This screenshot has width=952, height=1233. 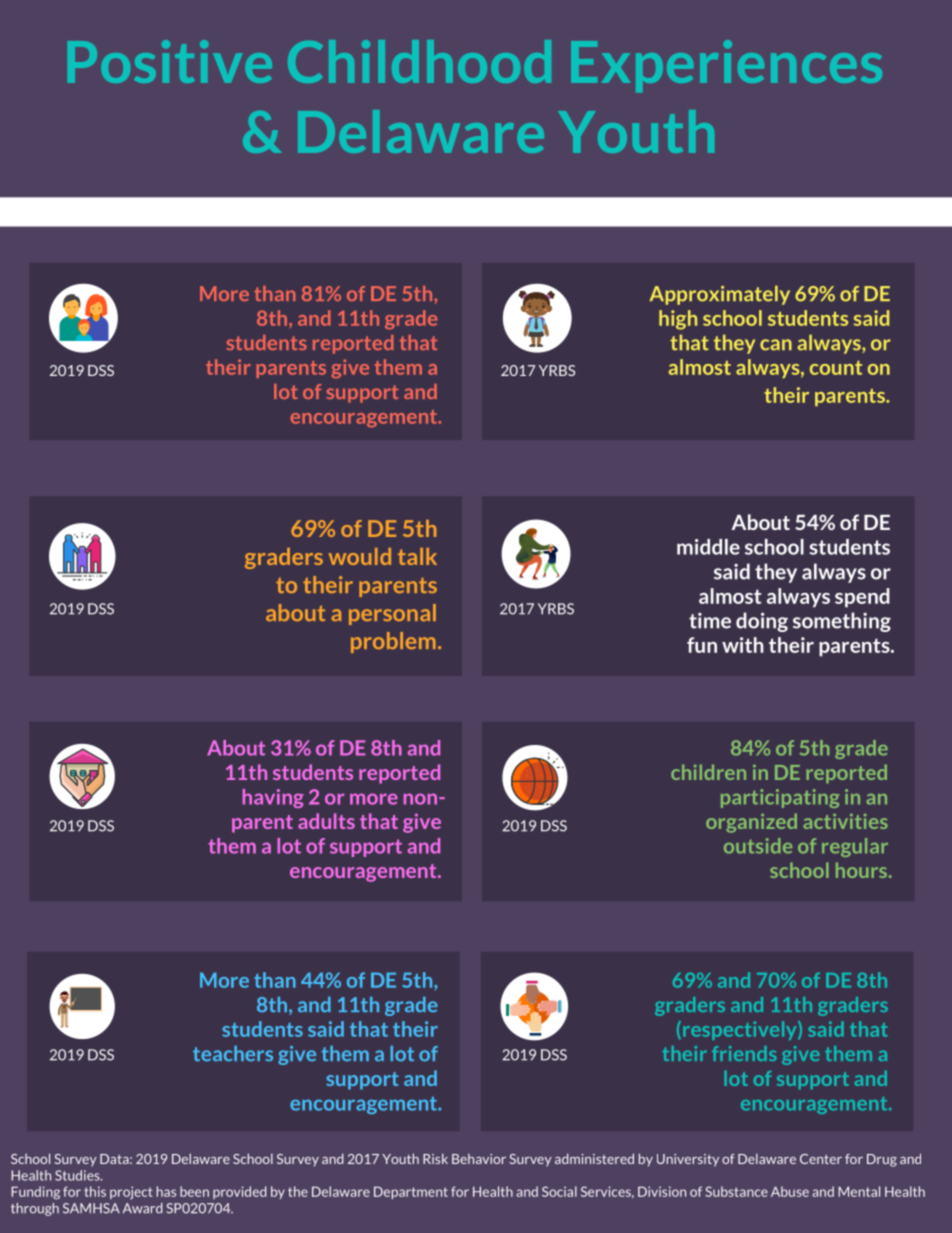 What do you see at coordinates (419, 61) in the screenshot?
I see `Childhood` at bounding box center [419, 61].
